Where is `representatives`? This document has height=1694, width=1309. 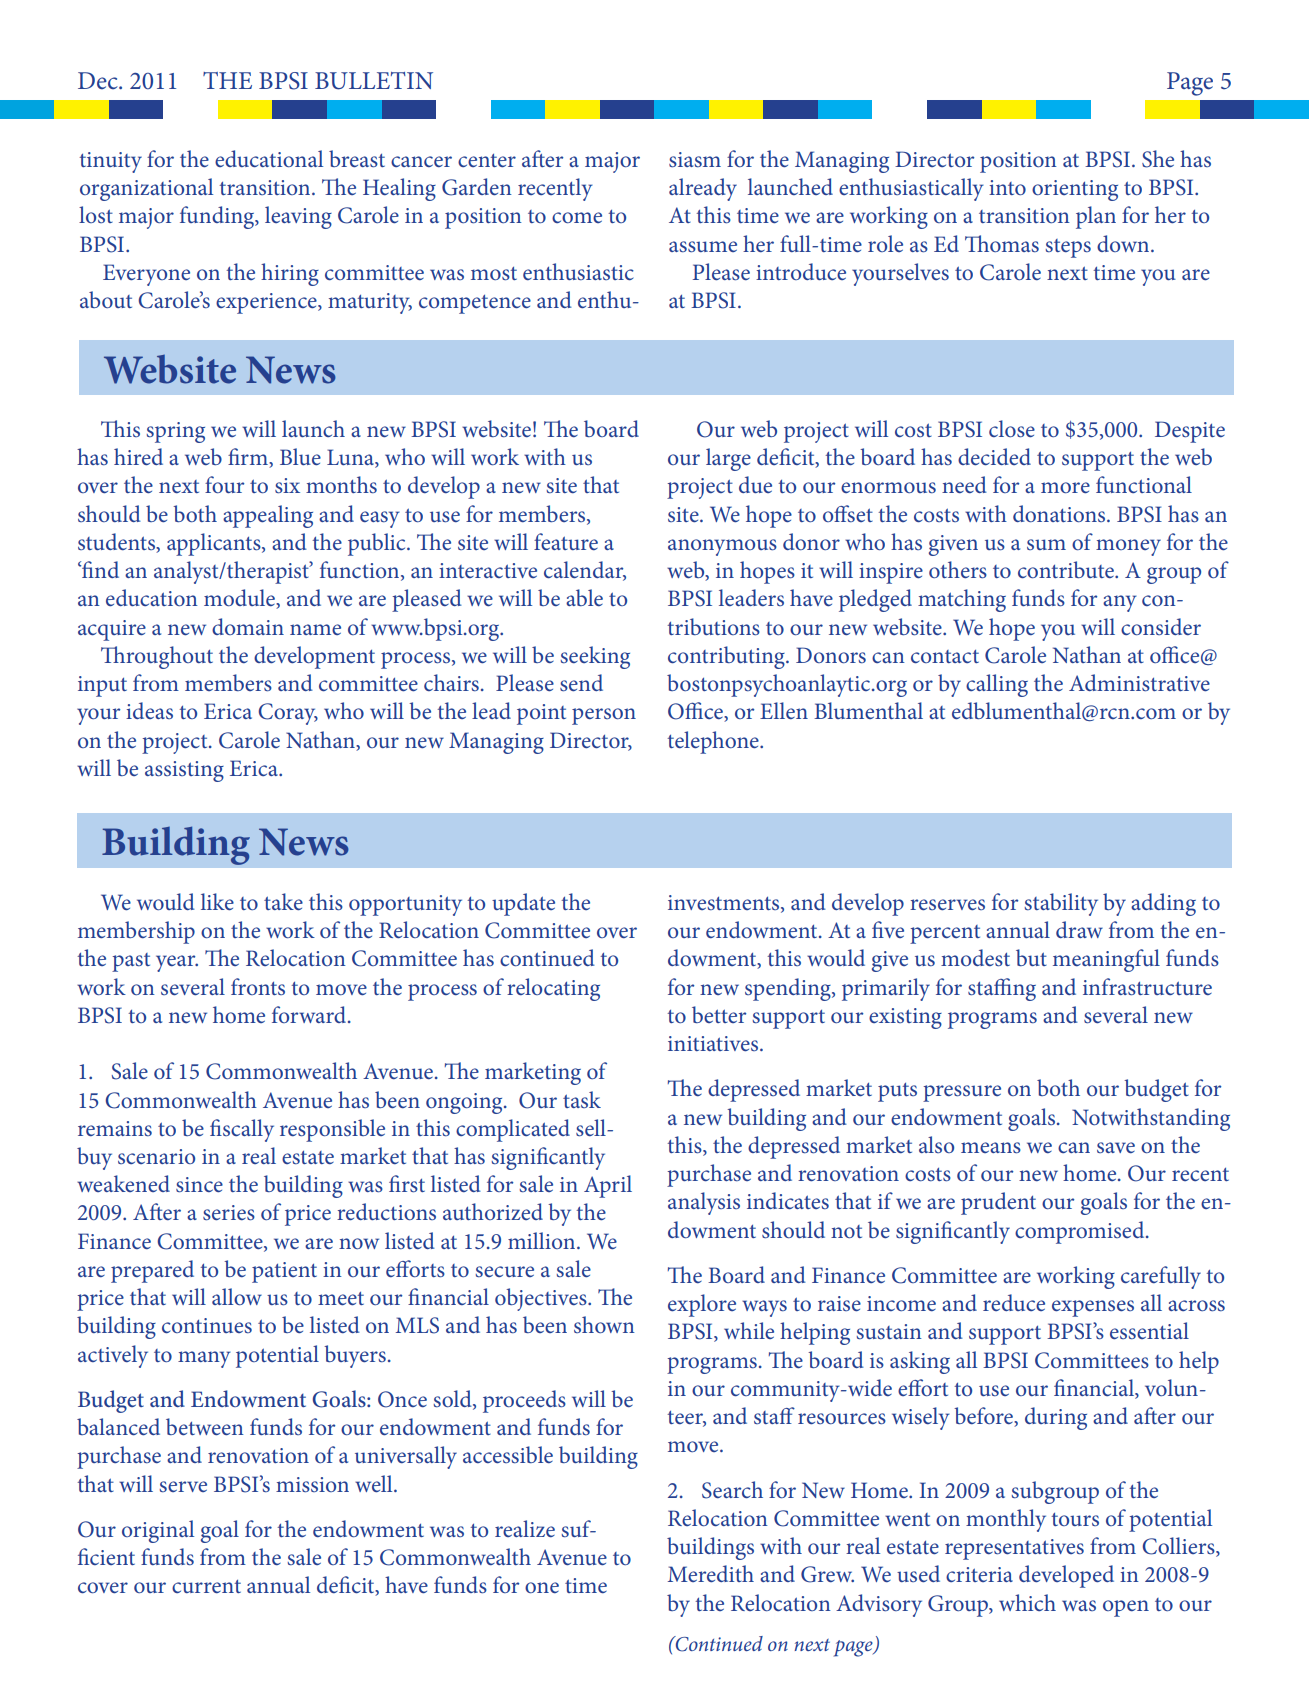 representatives is located at coordinates (1014, 1549).
